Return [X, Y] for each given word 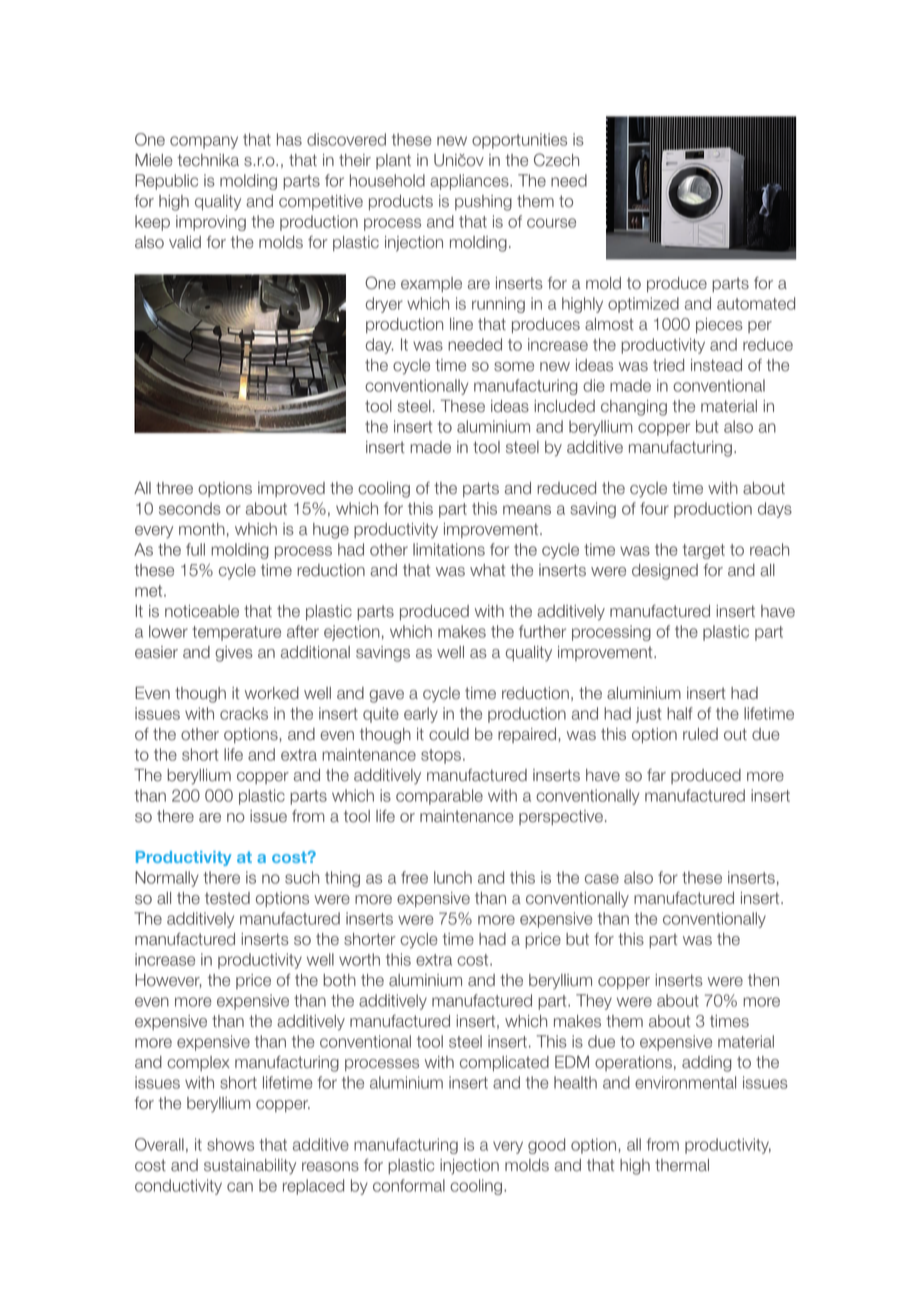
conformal [409, 1185]
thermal [682, 1165]
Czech [556, 160]
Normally [167, 879]
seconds [190, 508]
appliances [470, 182]
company [204, 142]
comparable [439, 797]
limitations [449, 549]
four [654, 508]
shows [230, 1144]
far [656, 775]
